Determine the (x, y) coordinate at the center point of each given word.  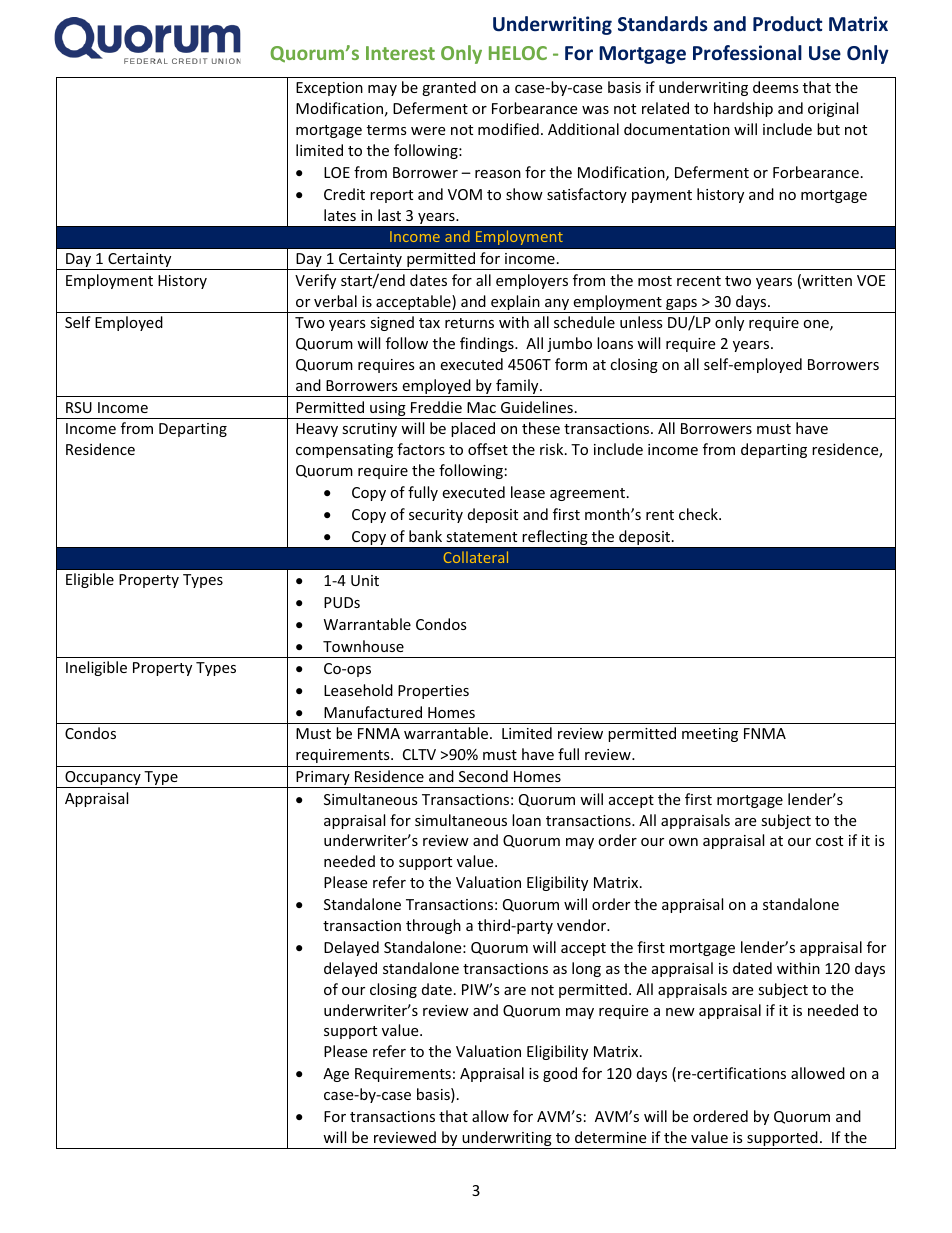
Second (483, 776)
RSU (79, 407)
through (433, 926)
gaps (681, 306)
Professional (747, 53)
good (560, 1074)
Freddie (436, 407)
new (680, 1012)
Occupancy (103, 779)
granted (449, 88)
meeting (710, 735)
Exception (329, 89)
